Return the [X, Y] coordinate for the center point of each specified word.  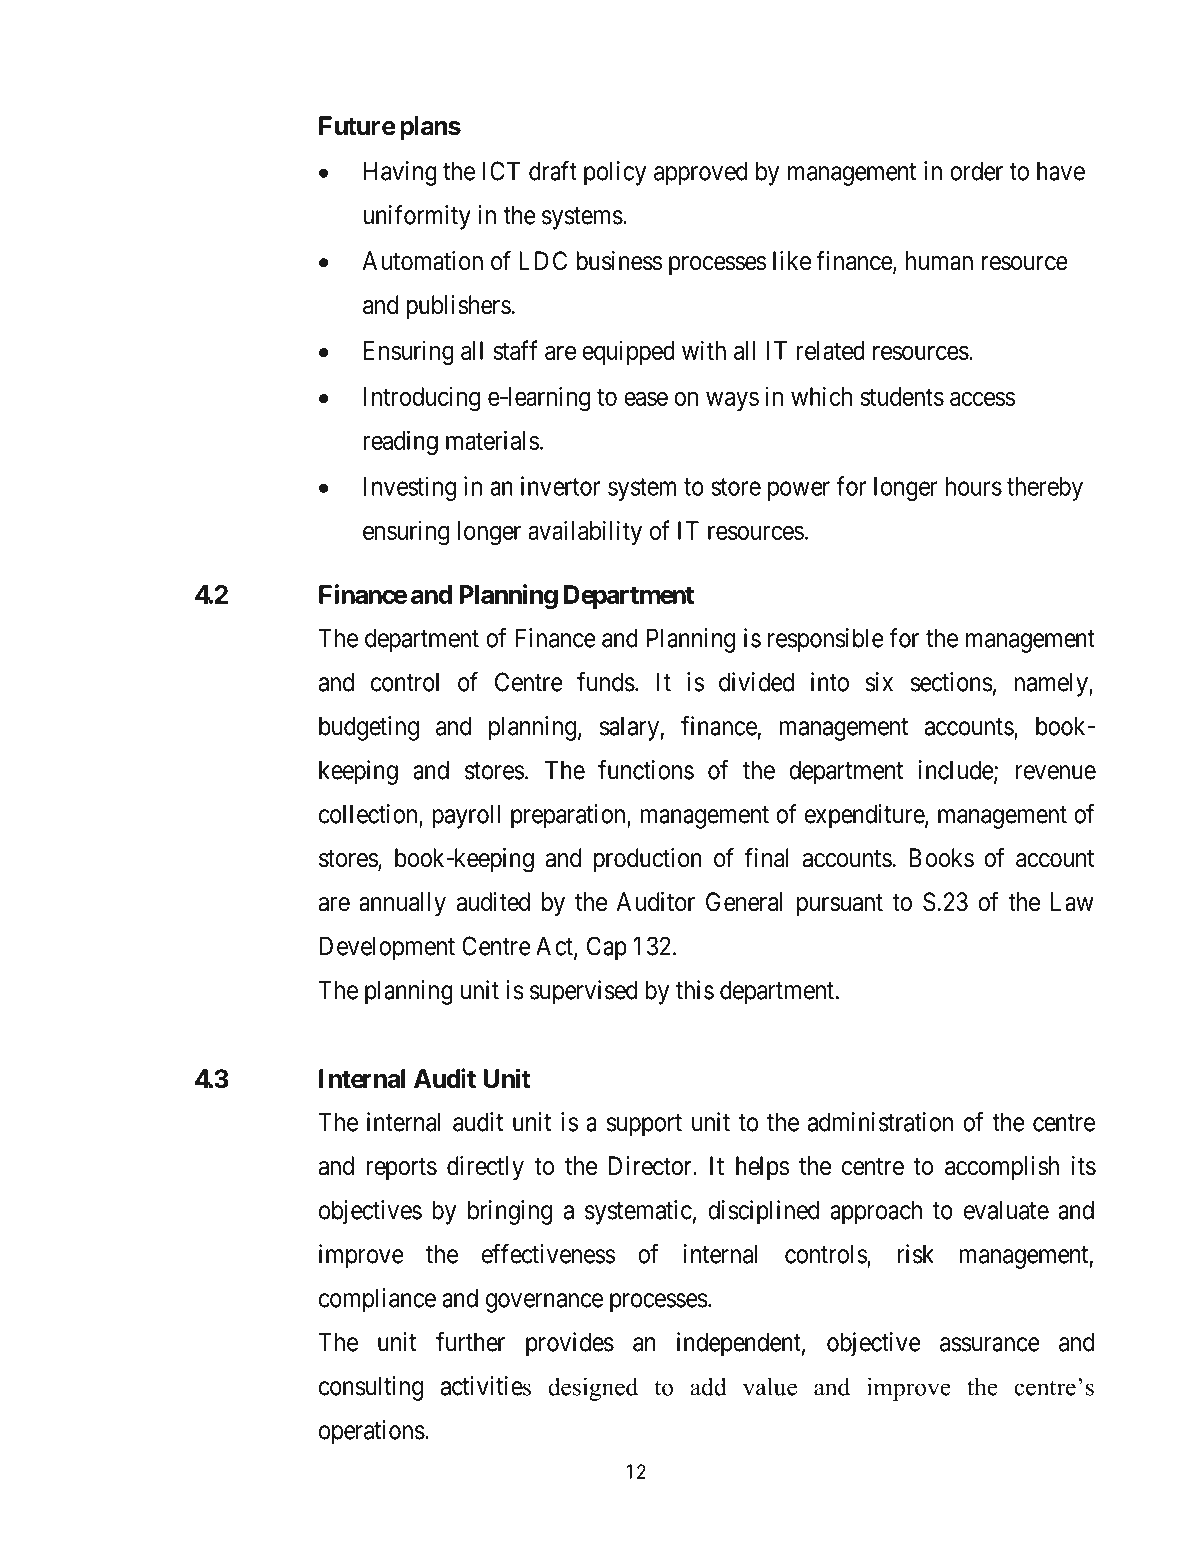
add [708, 1386]
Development [387, 948]
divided [756, 682]
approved [700, 173]
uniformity [417, 217]
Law [1072, 902]
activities [486, 1386]
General [744, 902]
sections [952, 682]
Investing [410, 488]
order [976, 171]
